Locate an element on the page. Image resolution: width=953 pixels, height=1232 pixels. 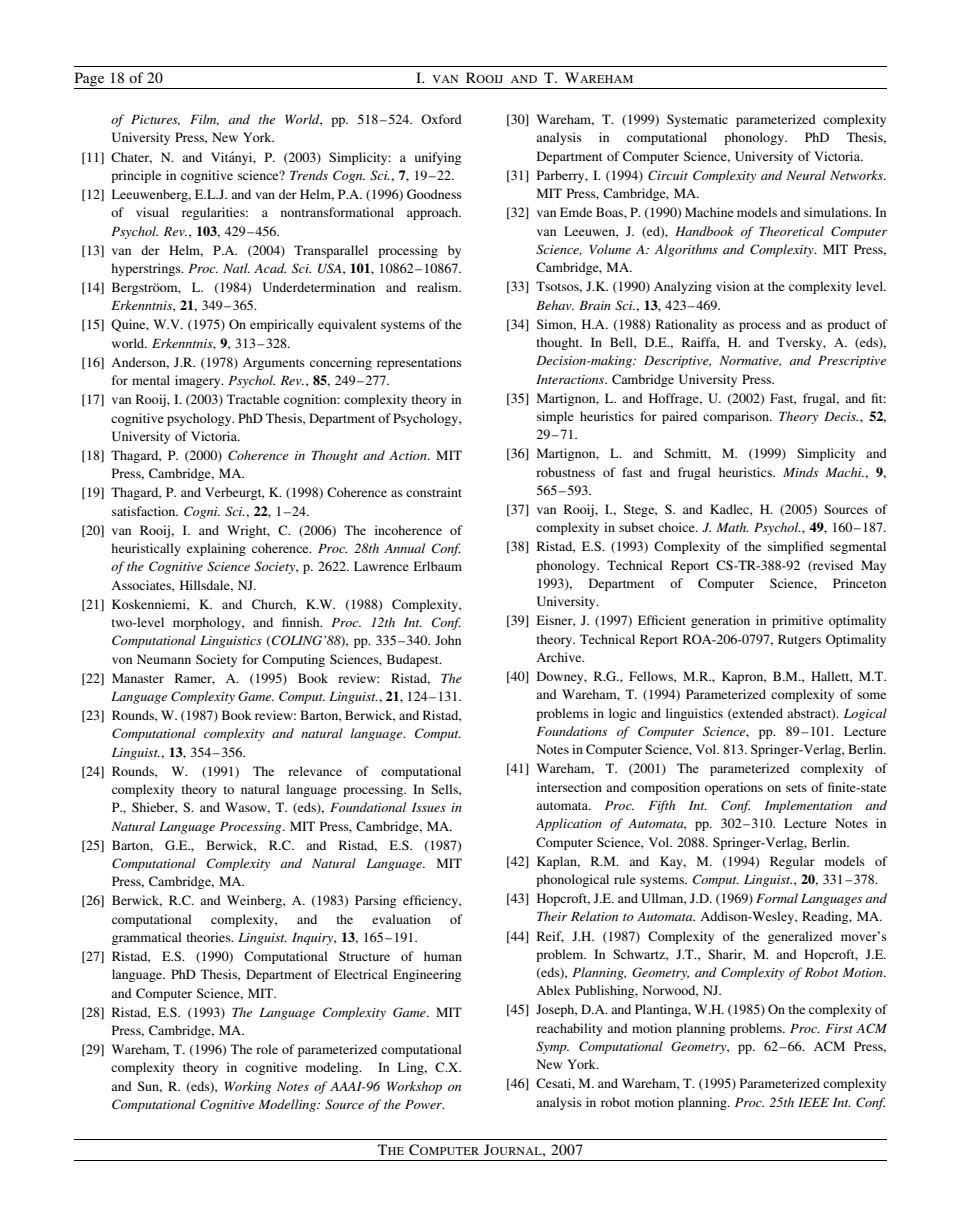
representations is located at coordinates (419, 363).
